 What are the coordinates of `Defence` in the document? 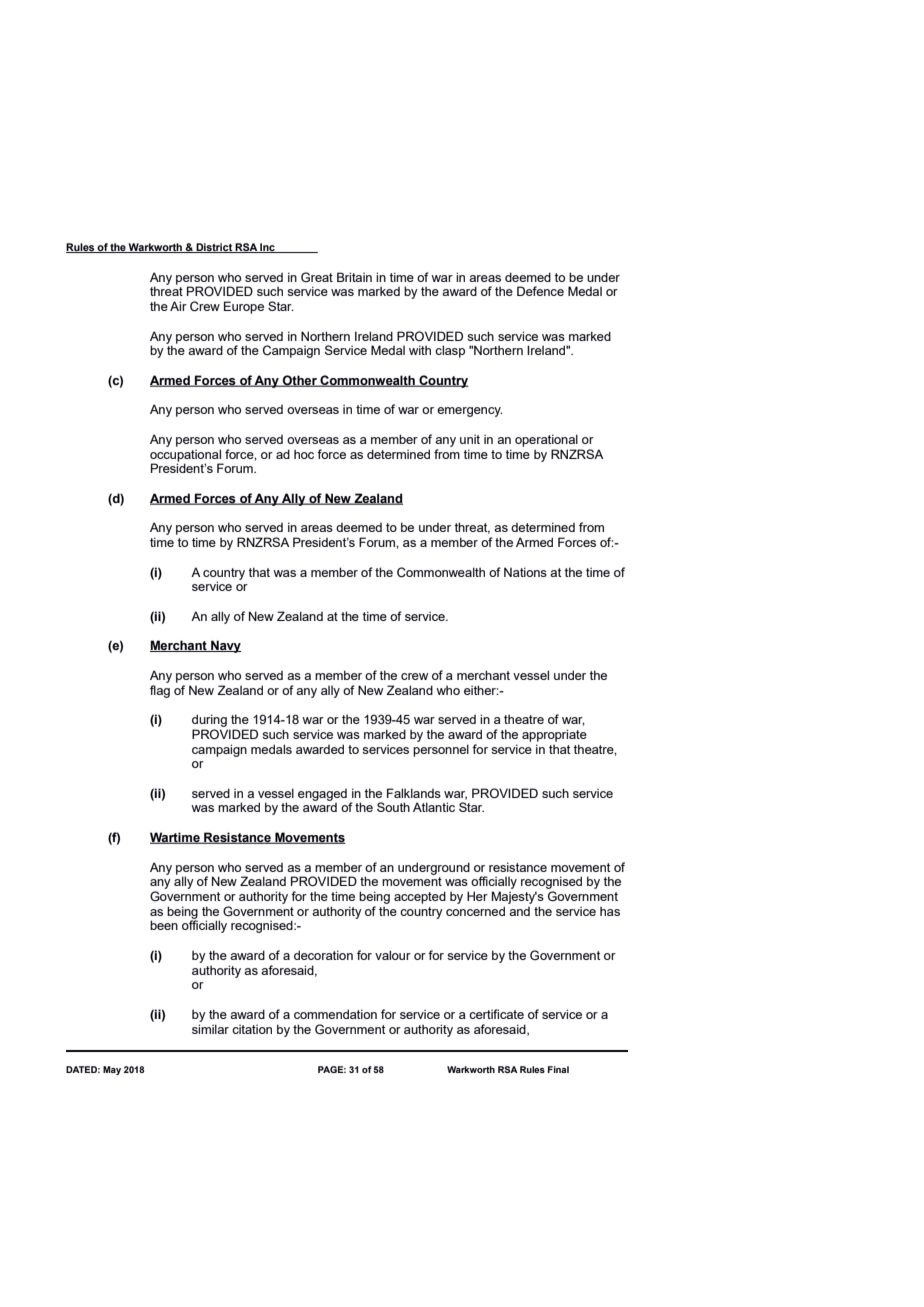 It's located at (540, 291).
